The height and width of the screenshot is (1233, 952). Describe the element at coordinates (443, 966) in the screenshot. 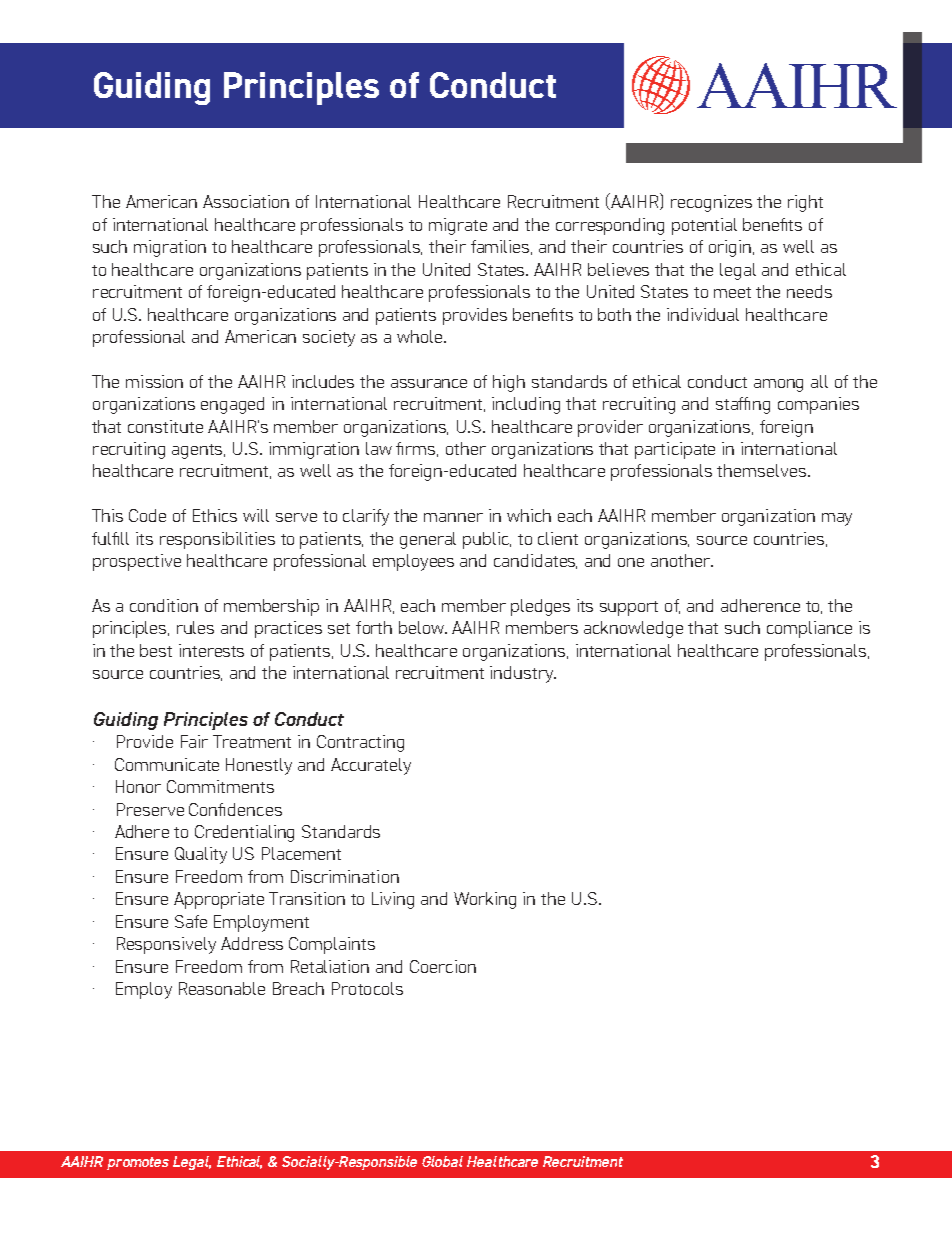

I see `Coercion` at that location.
